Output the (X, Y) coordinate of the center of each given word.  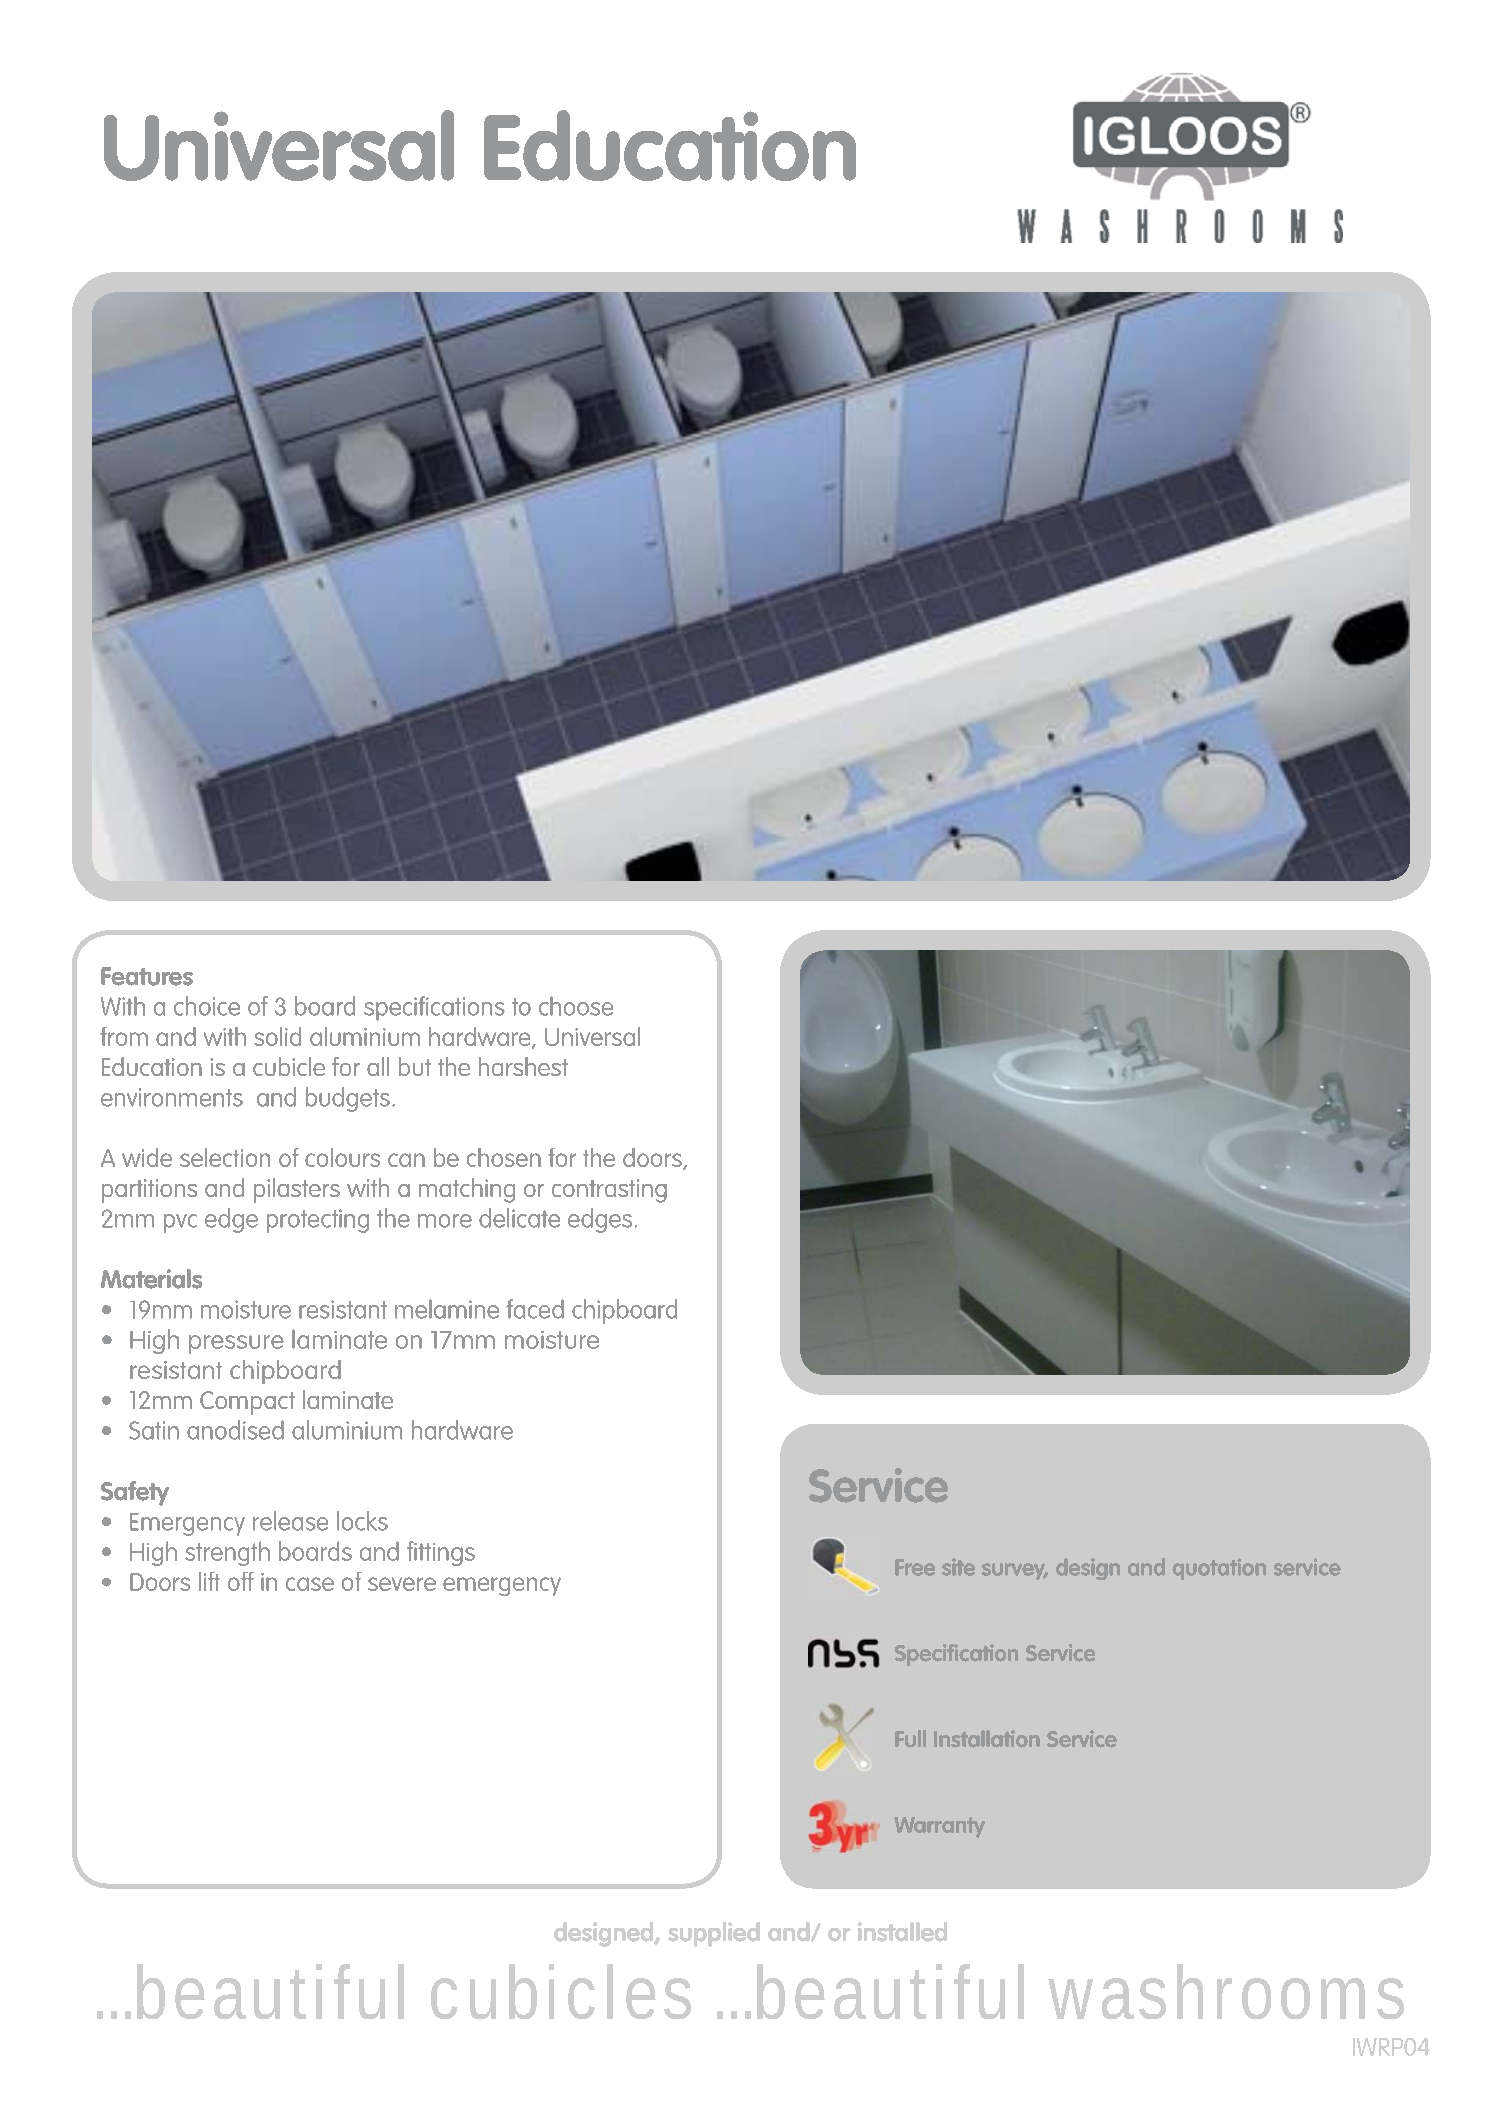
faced (535, 1309)
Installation (987, 1739)
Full (910, 1739)
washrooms (1226, 1991)
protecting (318, 1221)
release (290, 1521)
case (310, 1584)
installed (902, 1932)
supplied (714, 1934)
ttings (446, 1554)
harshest (523, 1066)
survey (1015, 1571)
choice (207, 1006)
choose (576, 1006)
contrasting (609, 1191)
